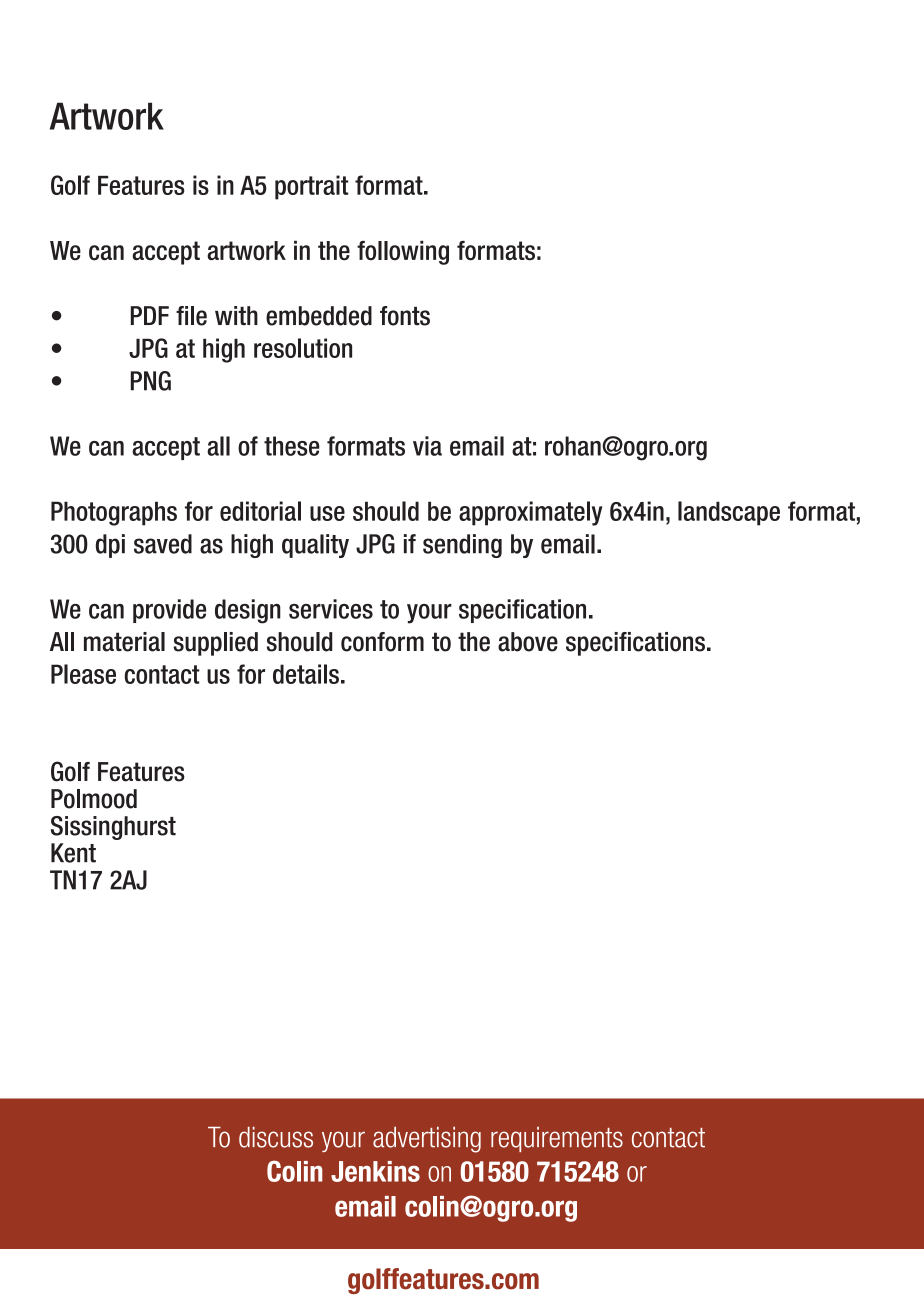  Describe the element at coordinates (405, 316) in the image. I see `fonts` at that location.
